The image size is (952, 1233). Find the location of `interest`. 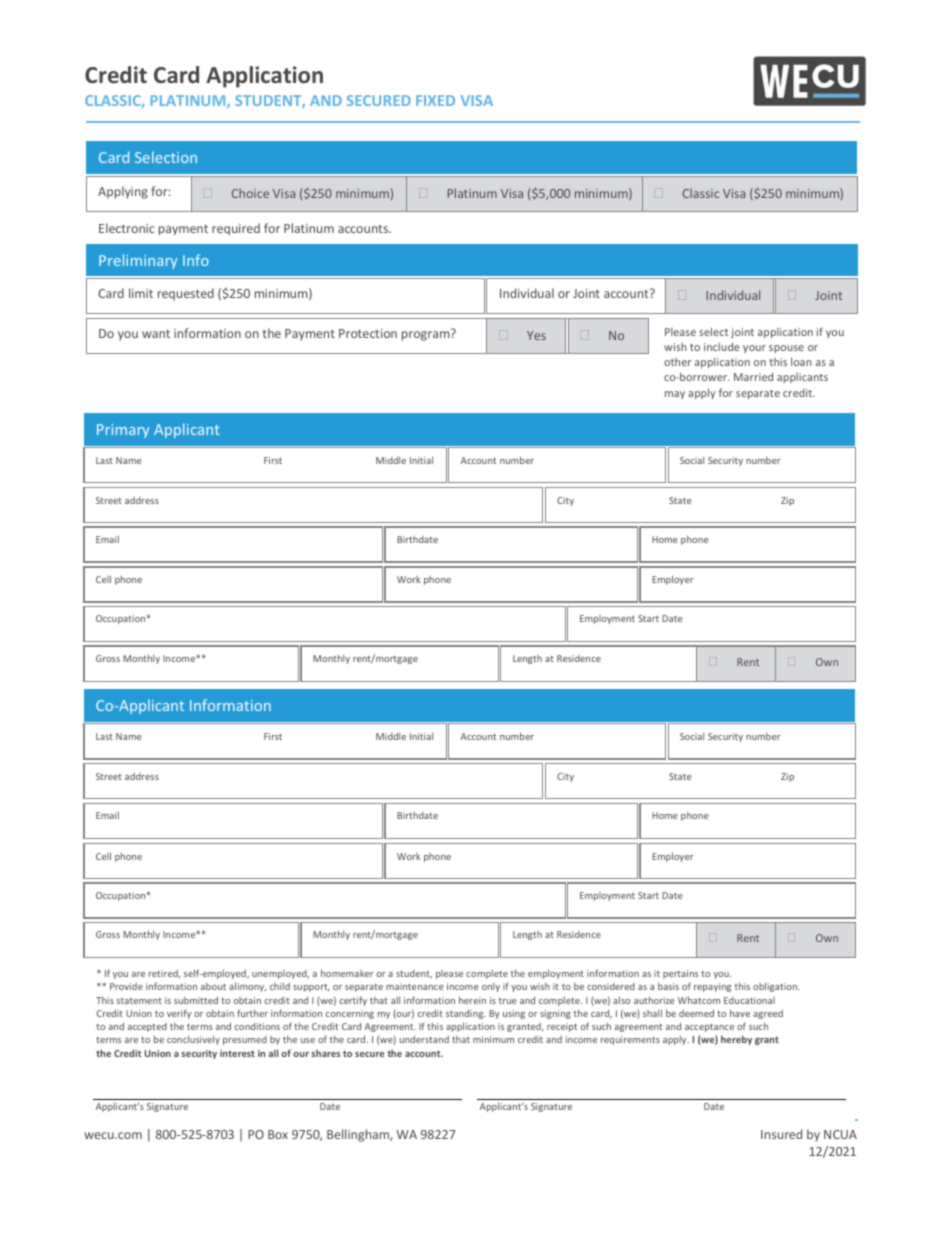

interest is located at coordinates (237, 1053).
